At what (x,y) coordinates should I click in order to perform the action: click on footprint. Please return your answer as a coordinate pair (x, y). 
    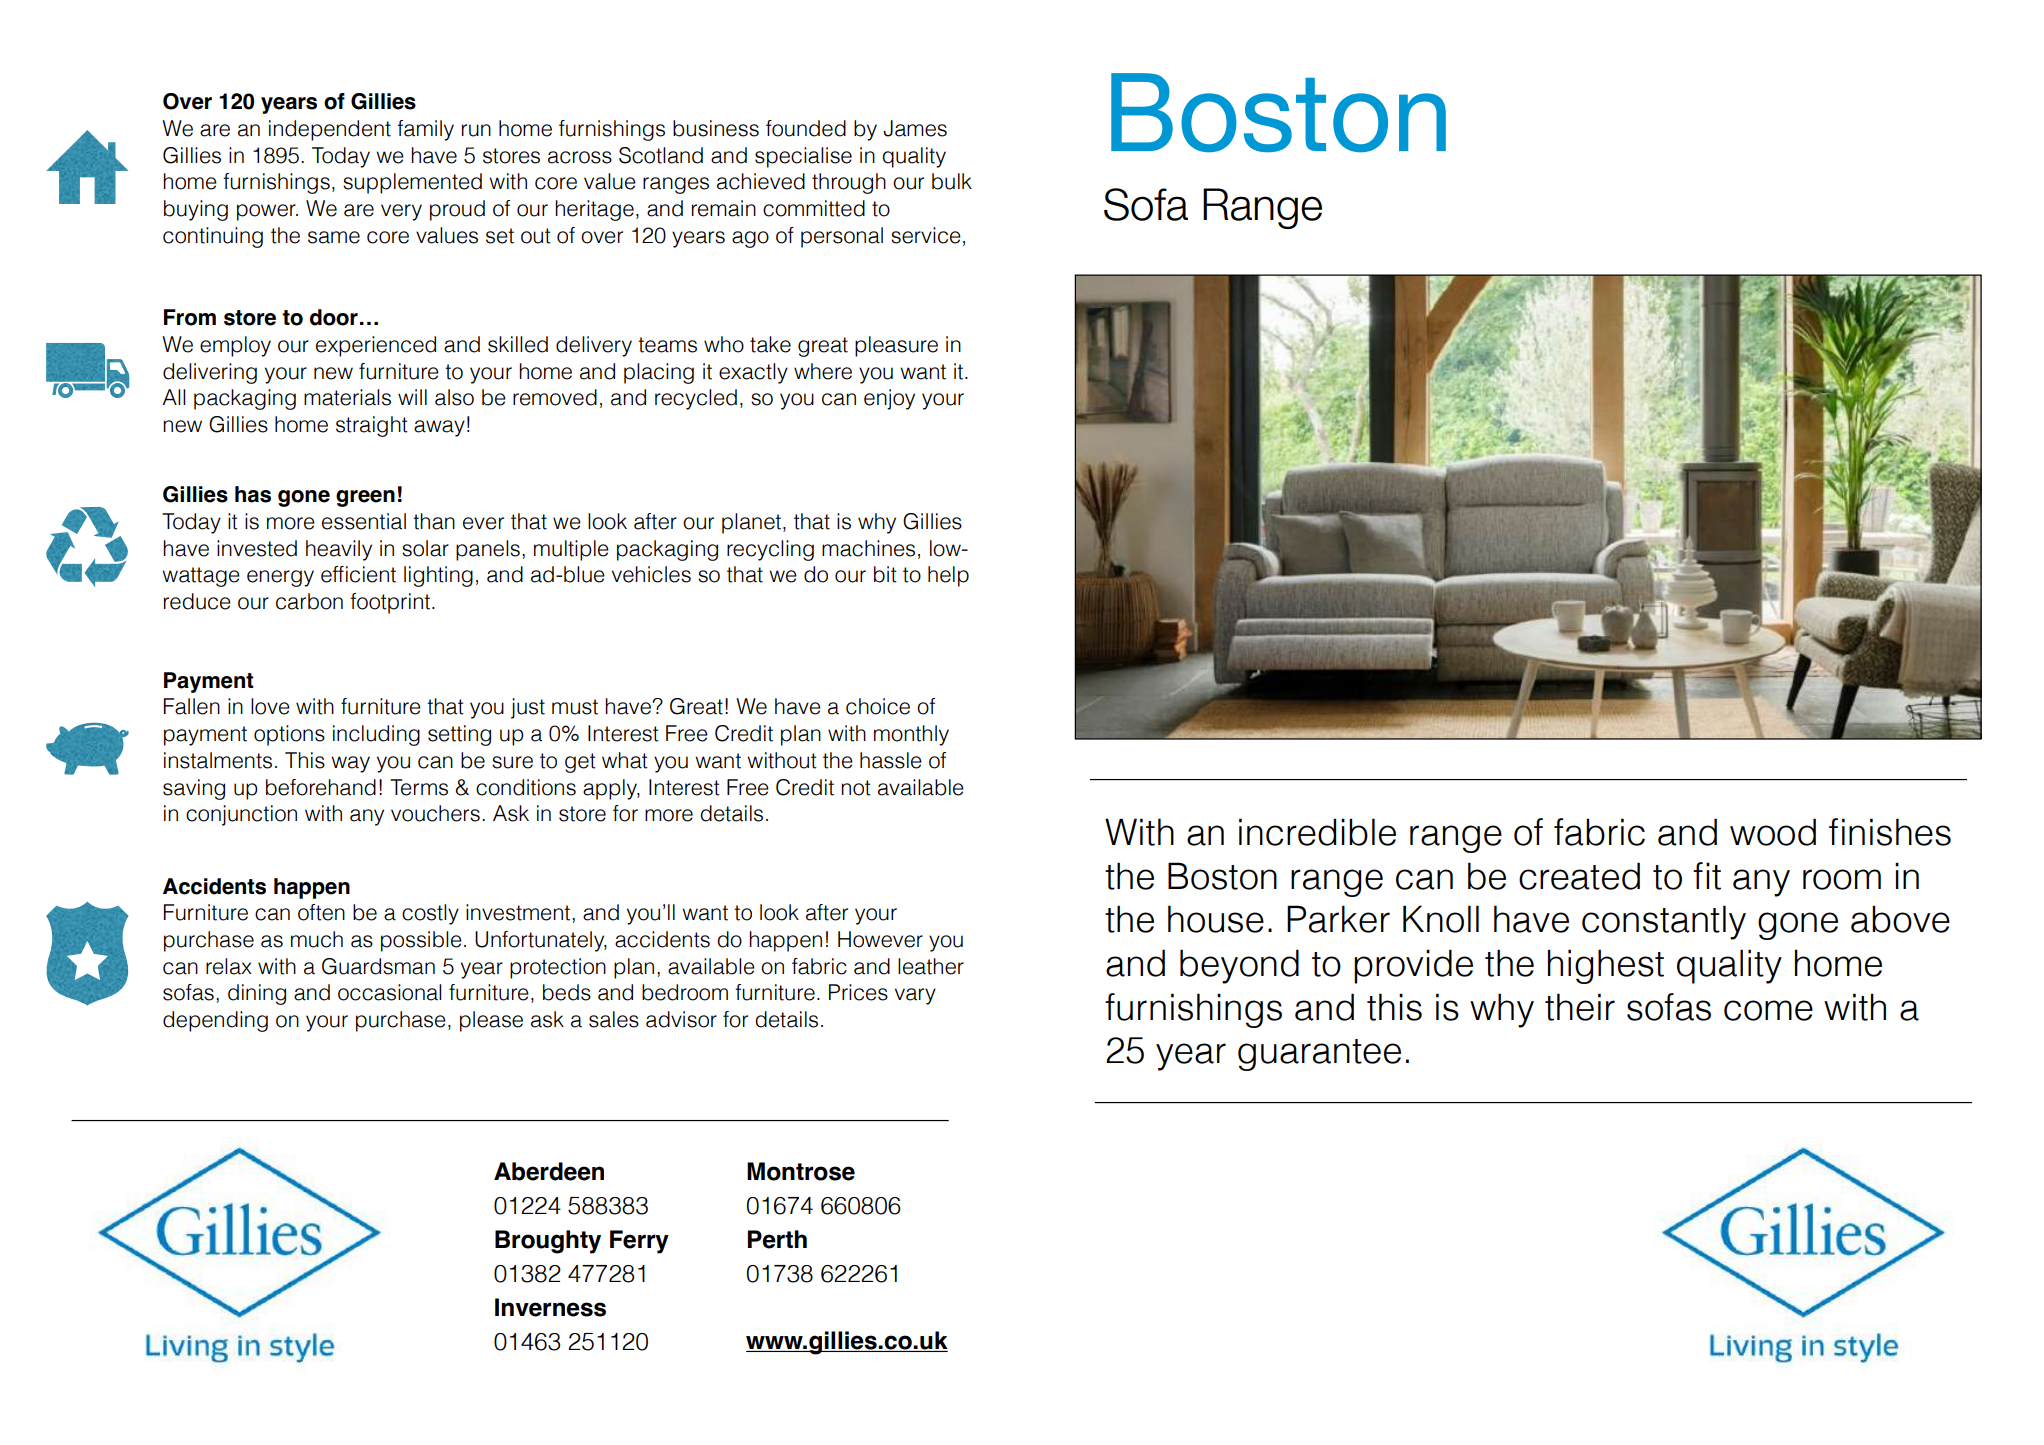
    Looking at the image, I should click on (391, 603).
